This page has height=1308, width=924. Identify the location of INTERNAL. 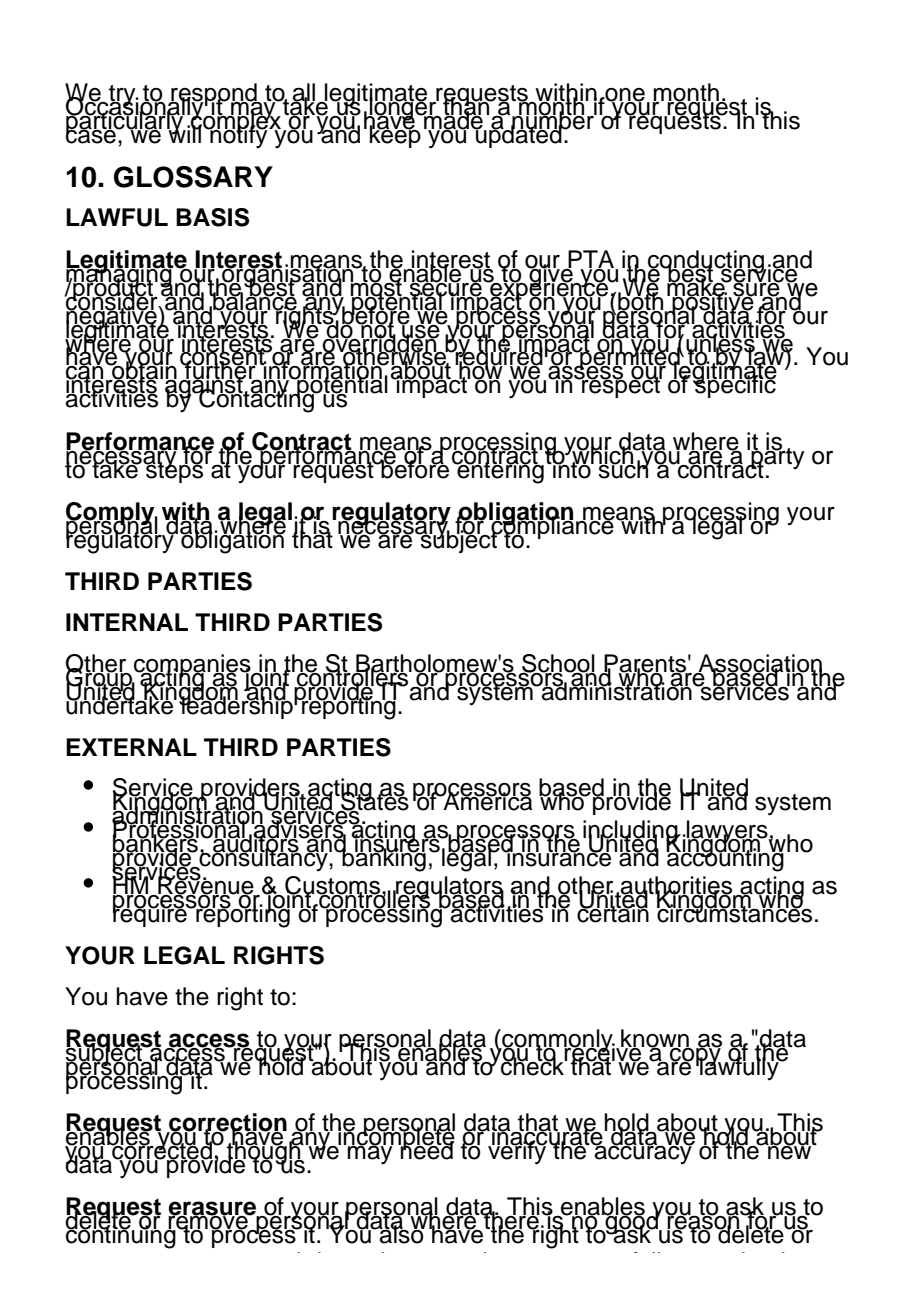
(127, 622).
